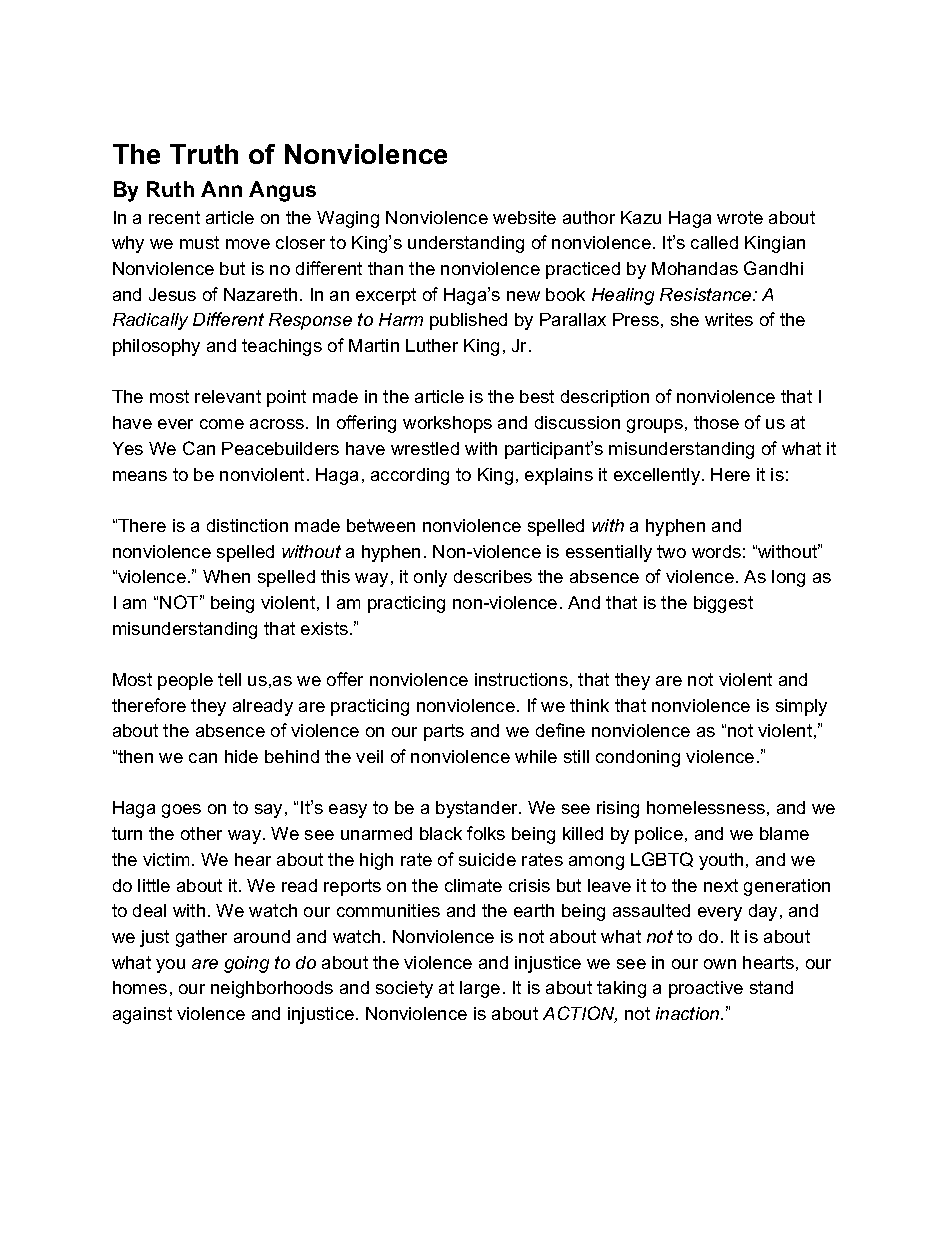  I want to click on website, so click(524, 217).
